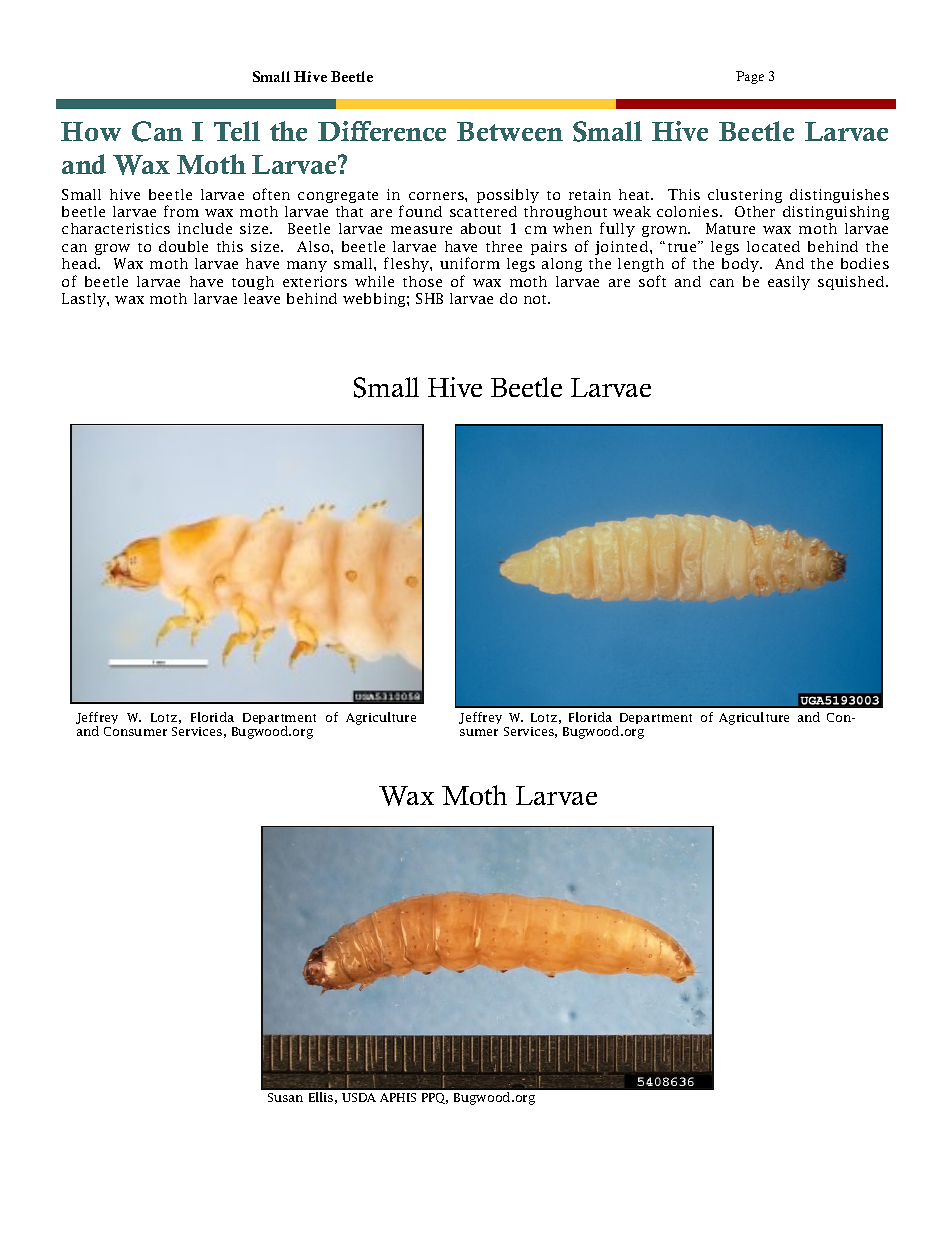 The image size is (952, 1233). Describe the element at coordinates (285, 1097) in the document. I see `Susan` at that location.
